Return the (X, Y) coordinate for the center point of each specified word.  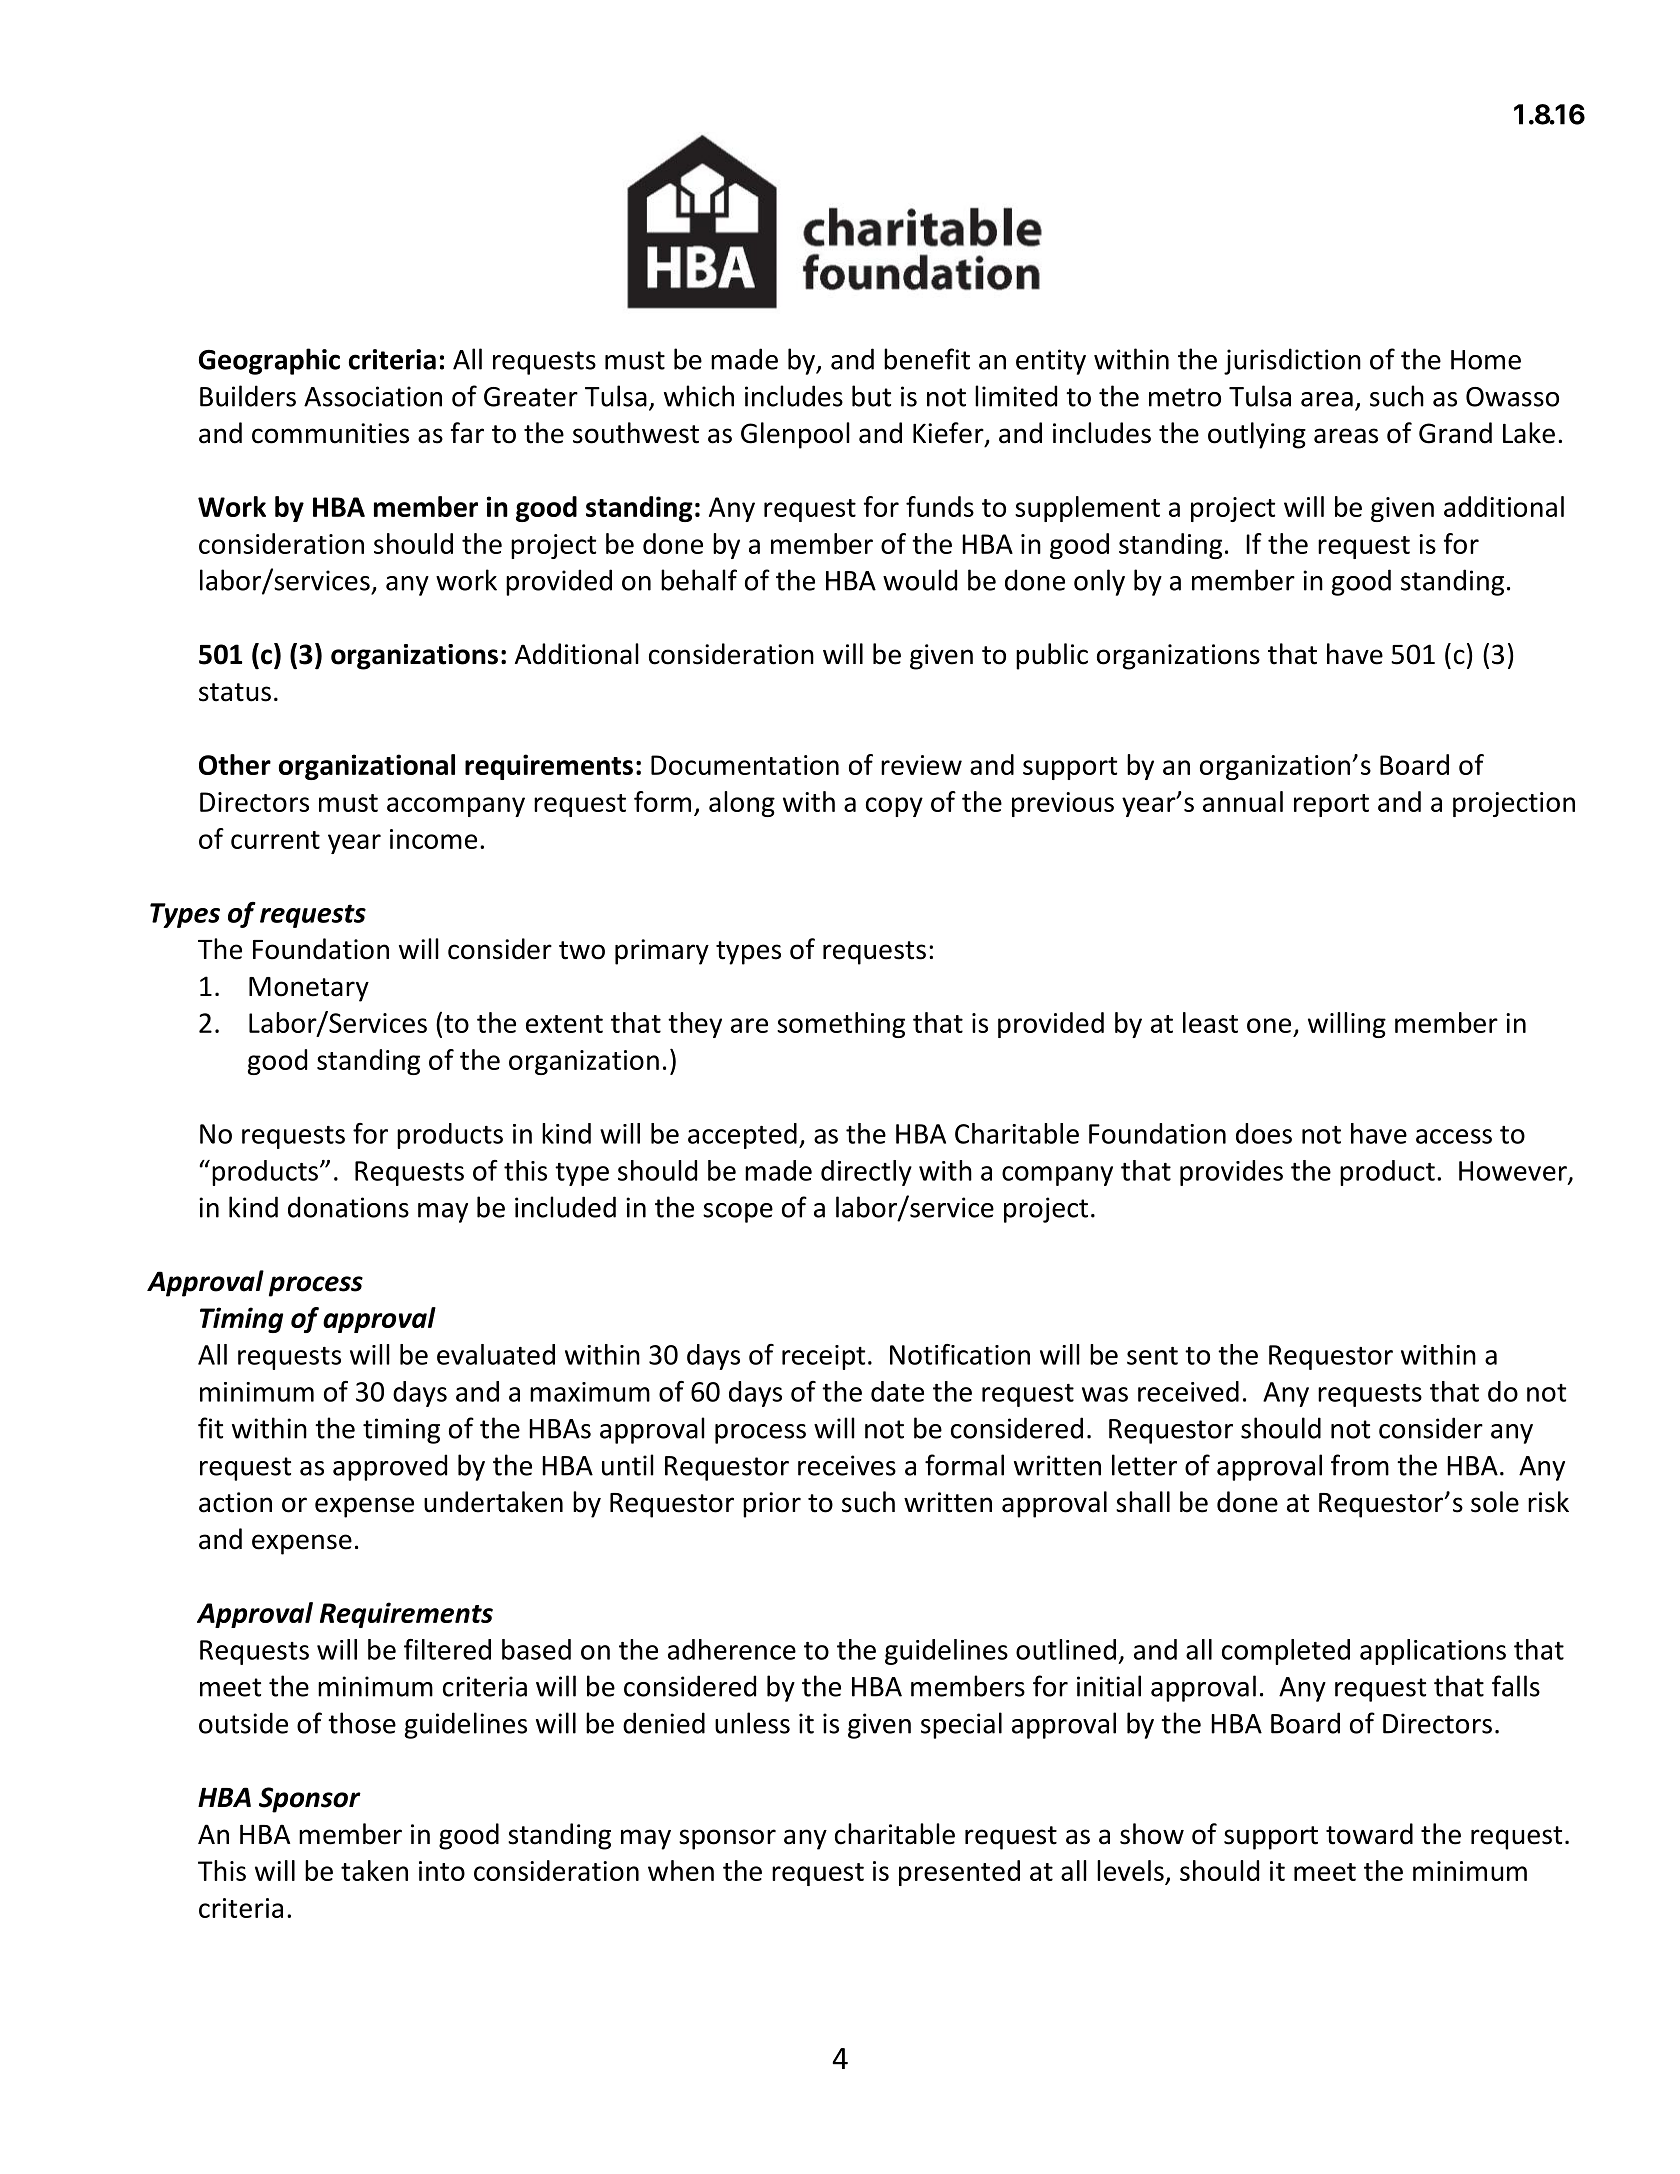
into (442, 1871)
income (433, 839)
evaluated (496, 1354)
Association (373, 396)
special (961, 1725)
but (871, 396)
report (1331, 805)
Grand (1455, 433)
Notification (960, 1354)
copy (894, 807)
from (1360, 1465)
